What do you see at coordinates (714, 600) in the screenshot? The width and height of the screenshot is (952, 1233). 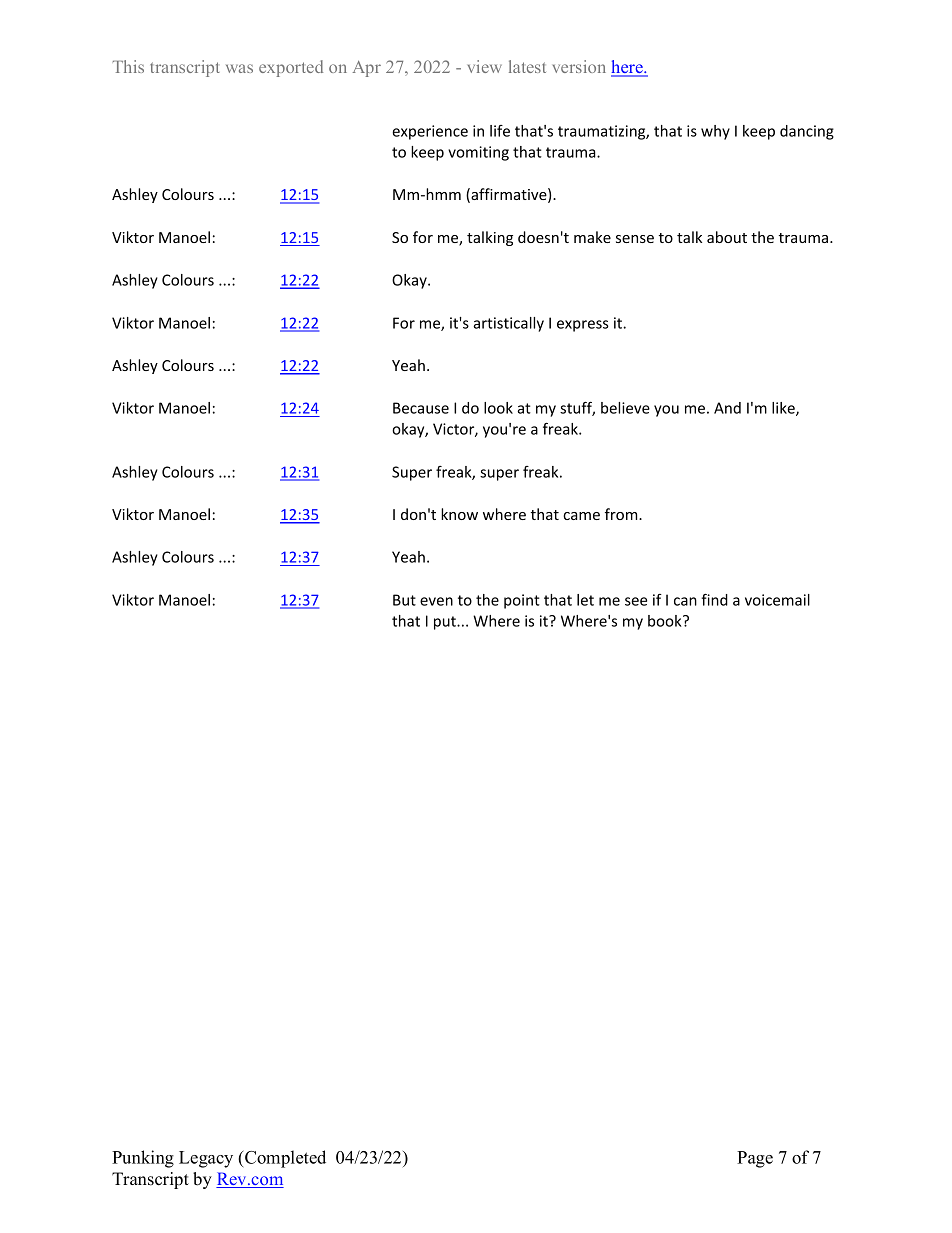 I see `find` at bounding box center [714, 600].
